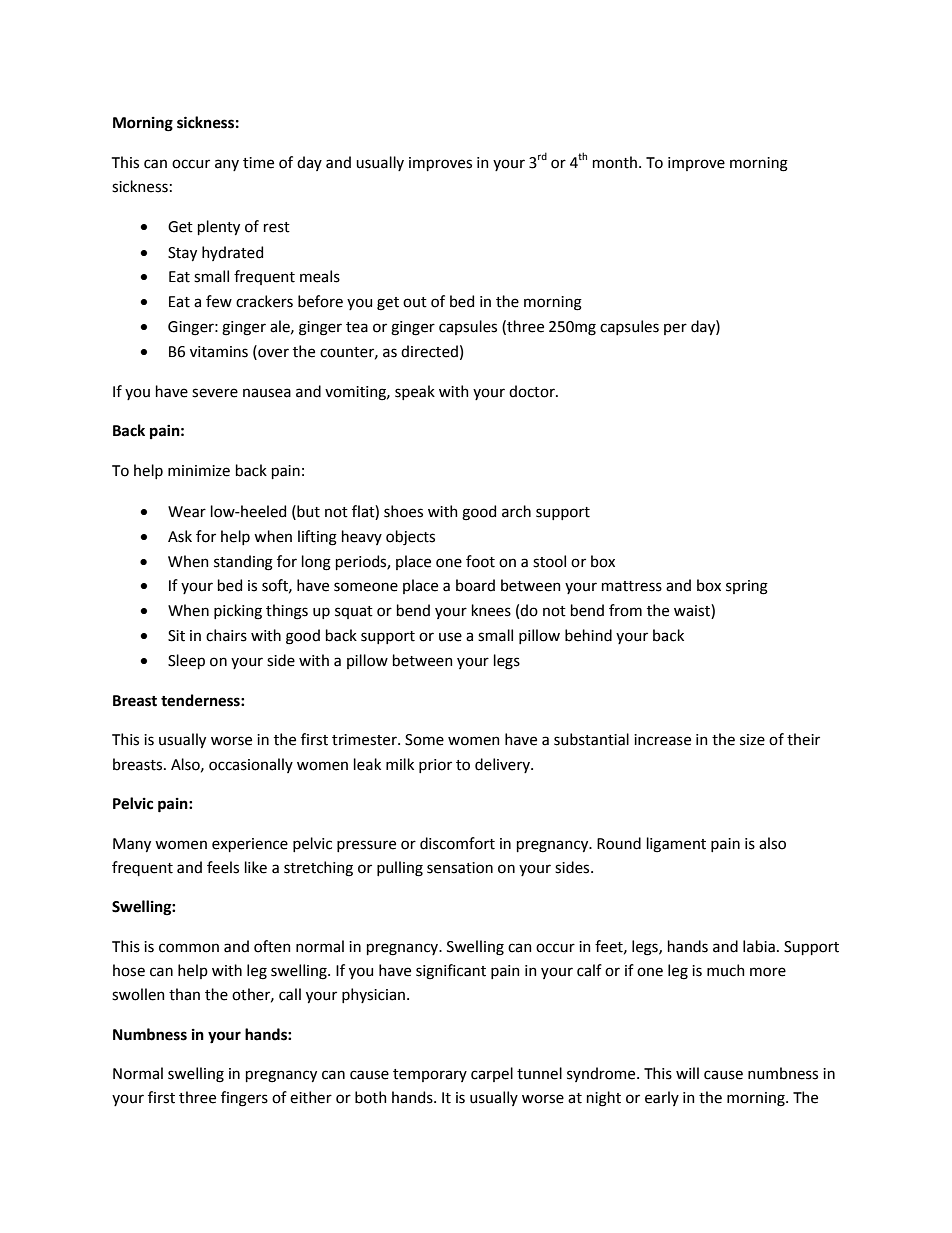 The width and height of the image is (952, 1233). I want to click on doctor, so click(533, 391).
